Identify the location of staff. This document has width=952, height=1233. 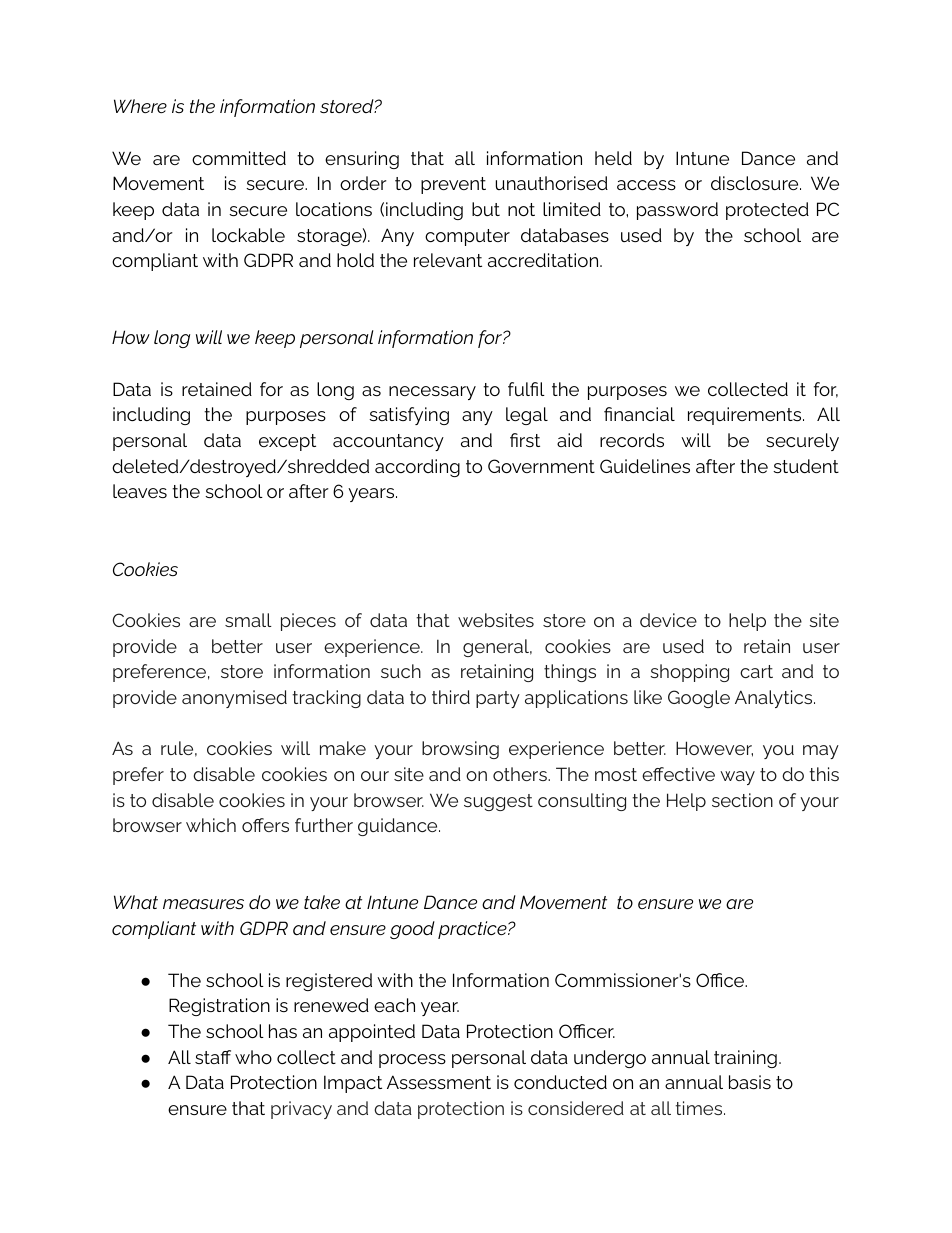
(213, 1057).
